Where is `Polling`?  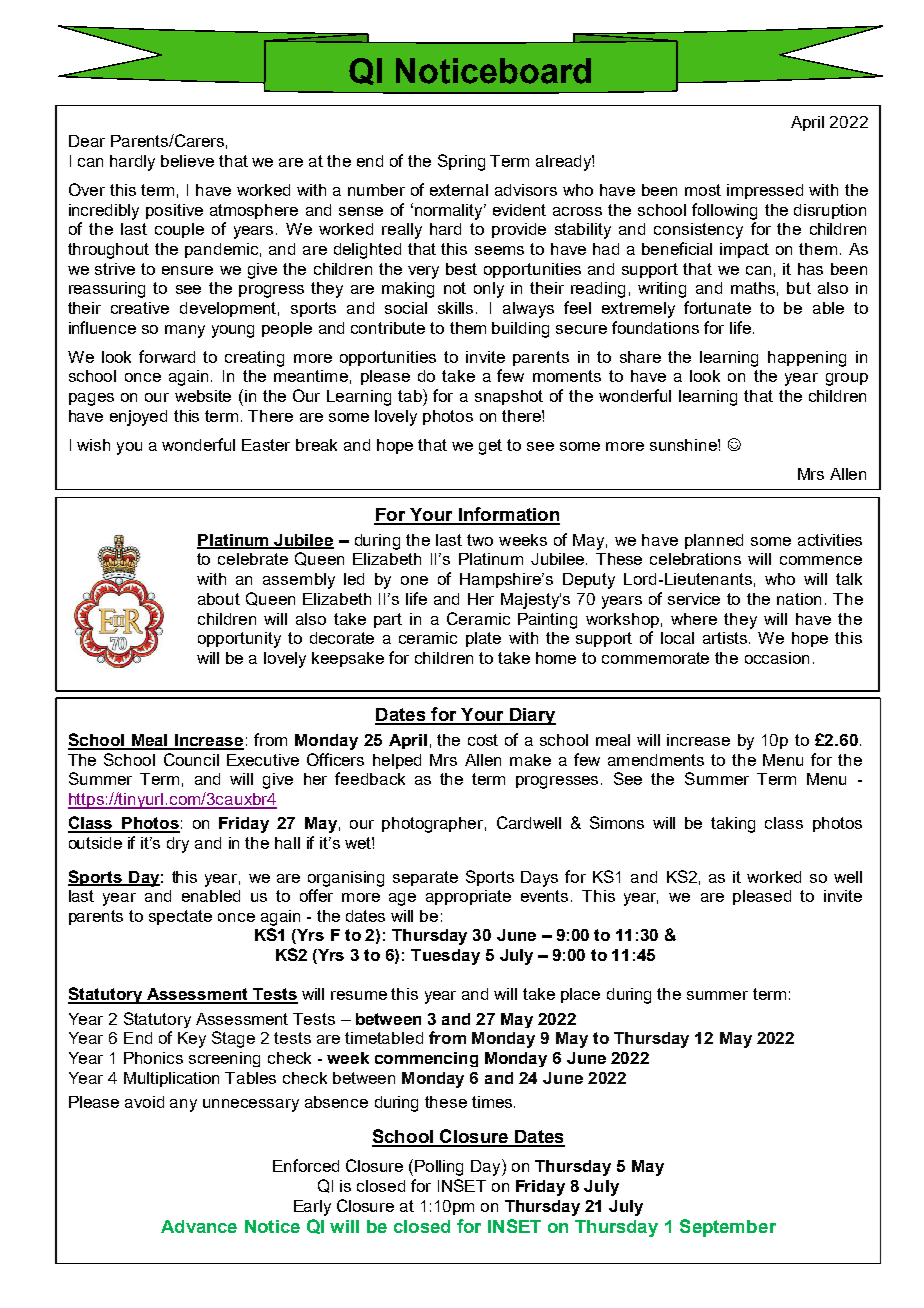
Polling is located at coordinates (439, 1168).
